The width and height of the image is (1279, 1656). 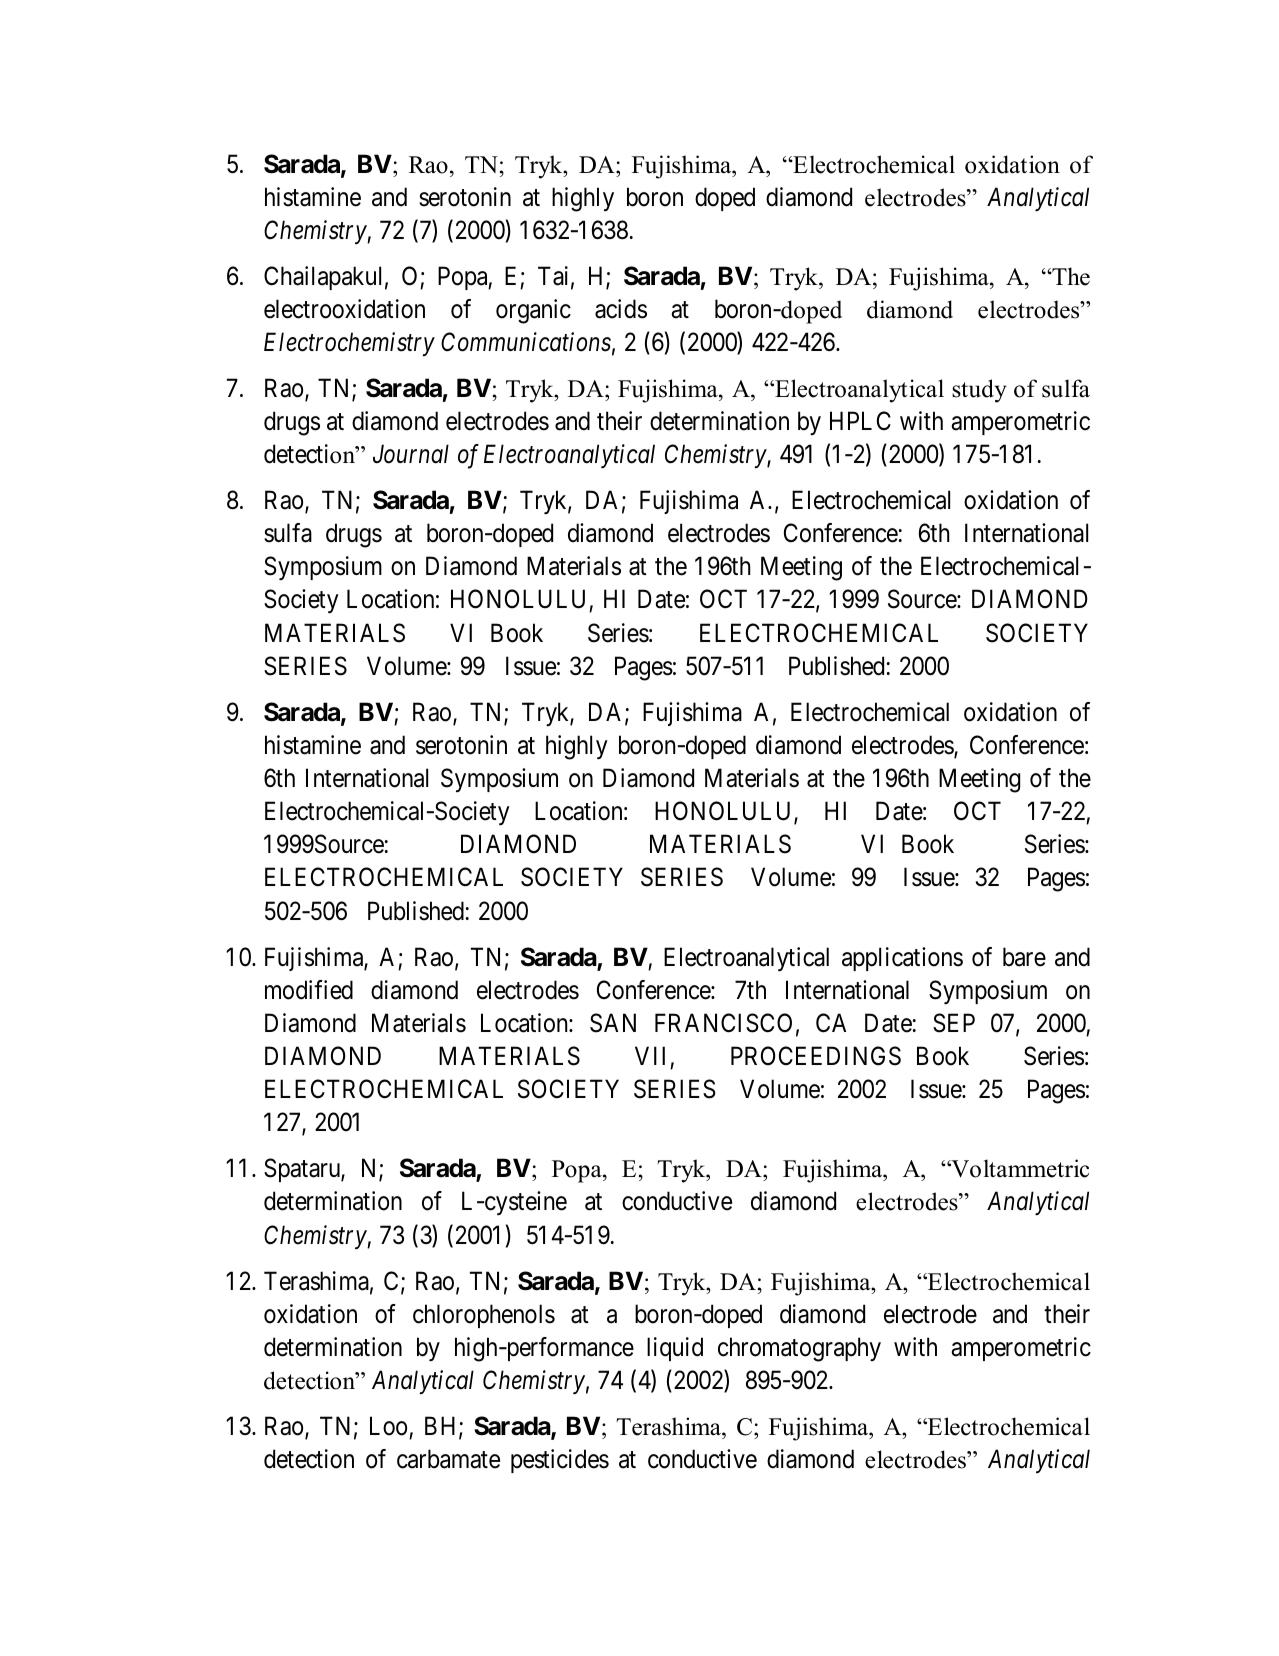 I want to click on SAN, so click(x=613, y=1023).
